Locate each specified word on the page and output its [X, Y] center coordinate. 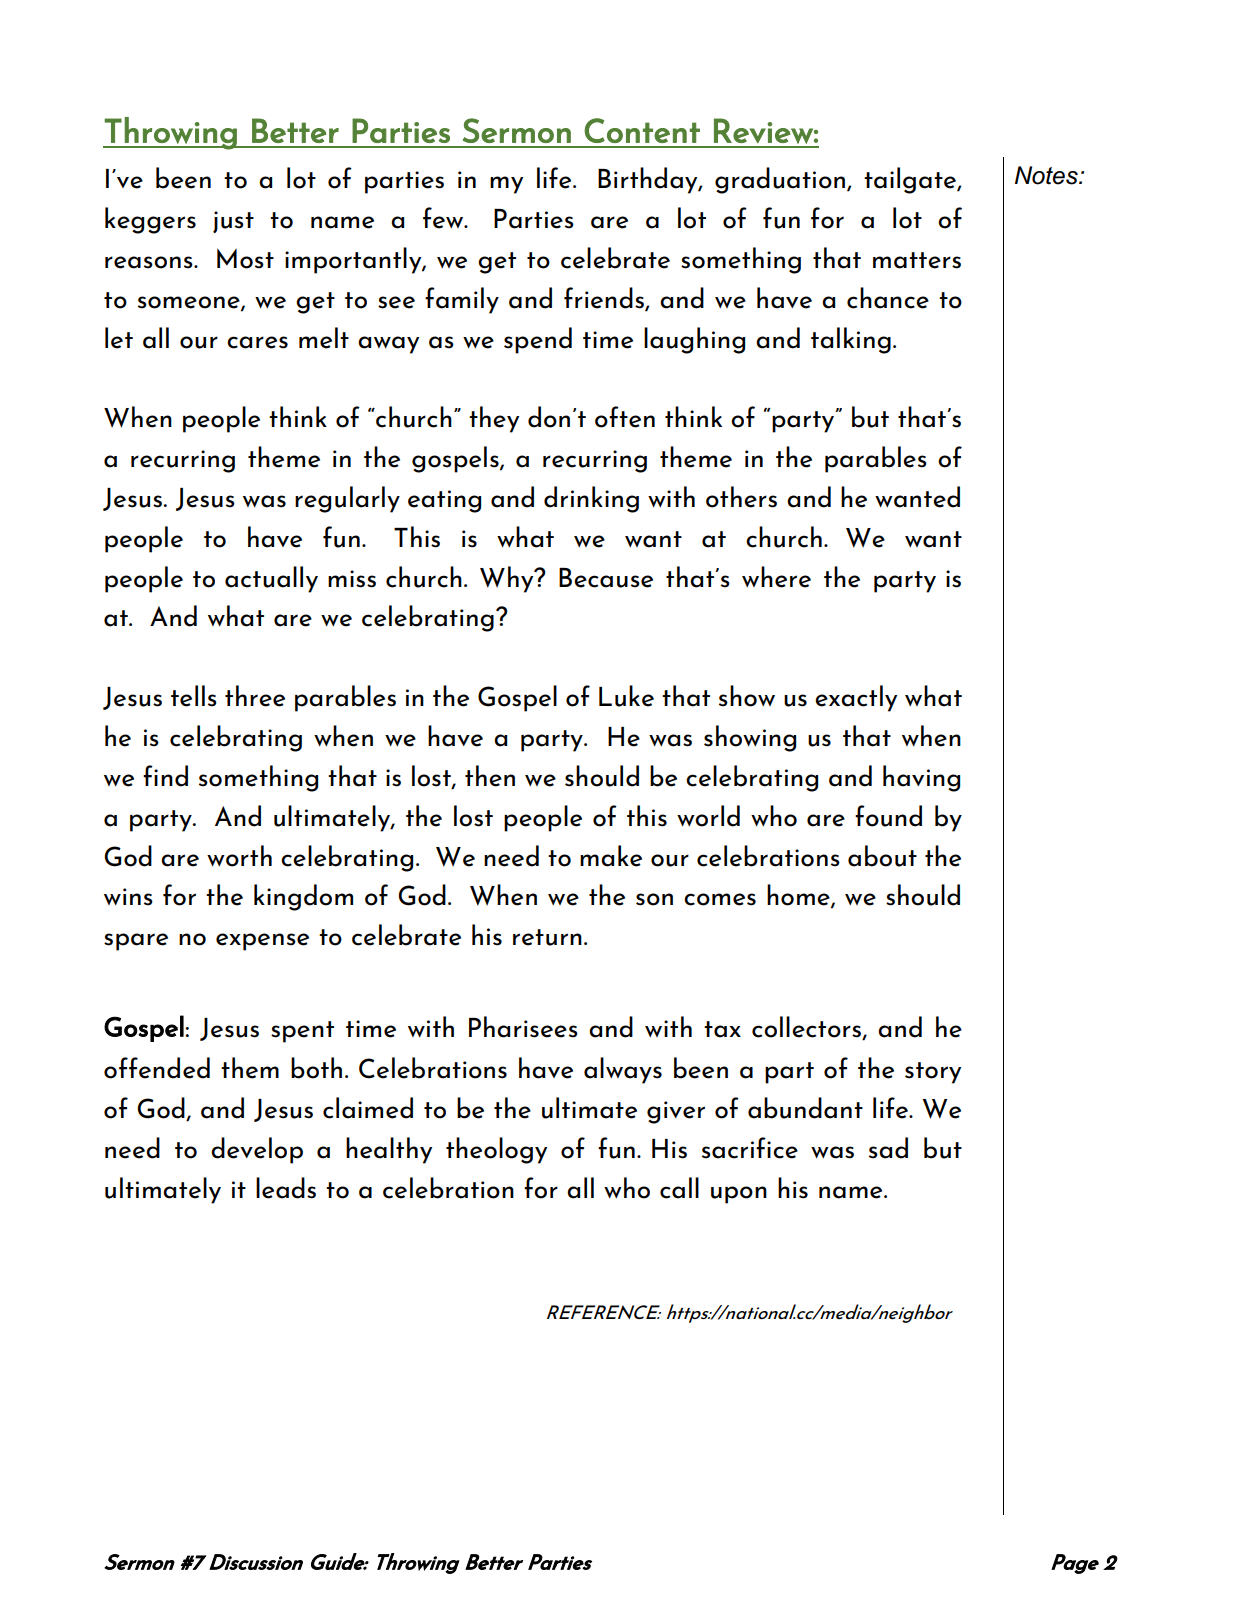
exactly [856, 698]
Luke [626, 696]
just [233, 222]
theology [496, 1150]
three [255, 696]
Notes [1047, 175]
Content [642, 130]
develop [257, 1150]
